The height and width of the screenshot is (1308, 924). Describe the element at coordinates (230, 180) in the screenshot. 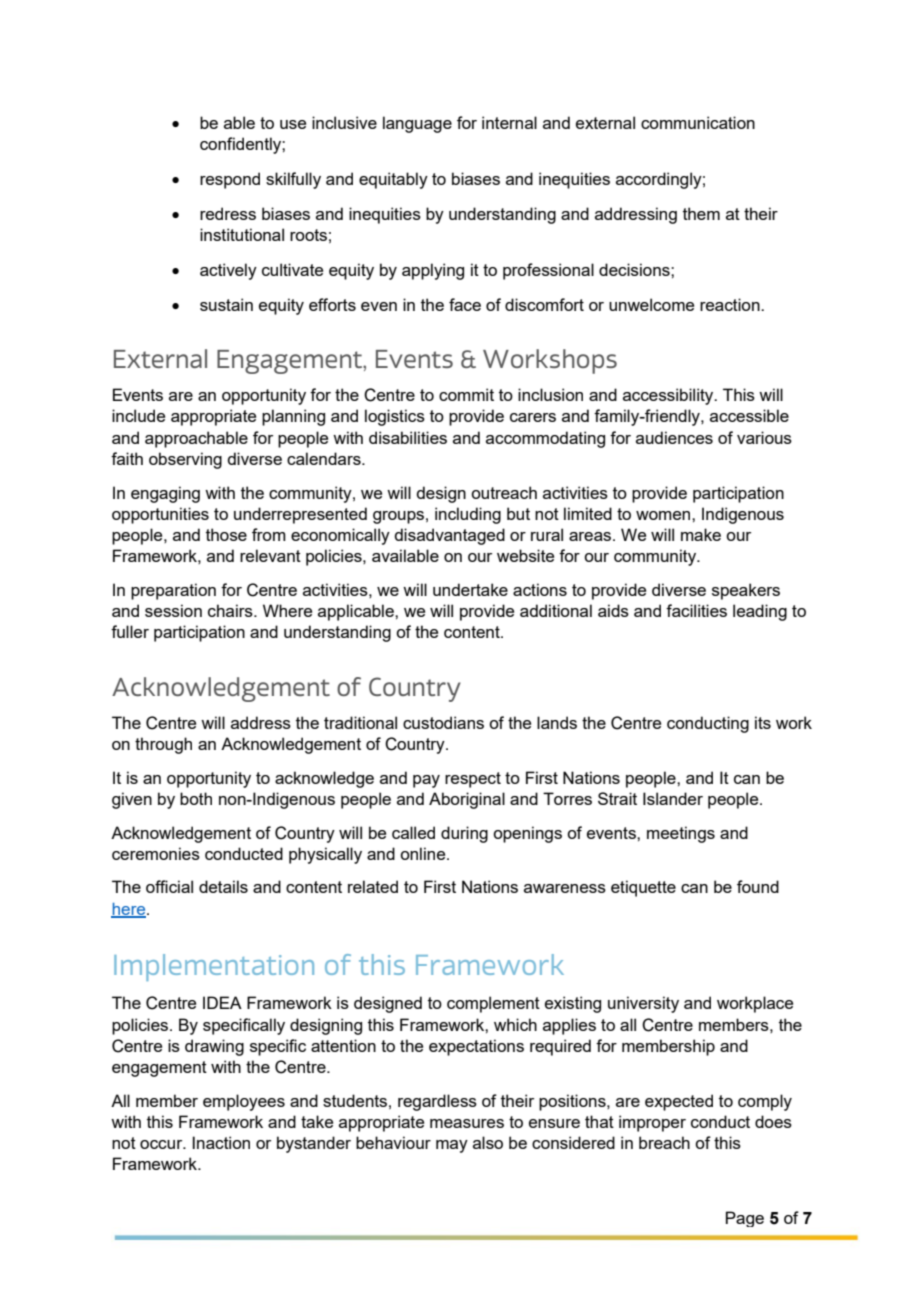

I see `respond` at that location.
